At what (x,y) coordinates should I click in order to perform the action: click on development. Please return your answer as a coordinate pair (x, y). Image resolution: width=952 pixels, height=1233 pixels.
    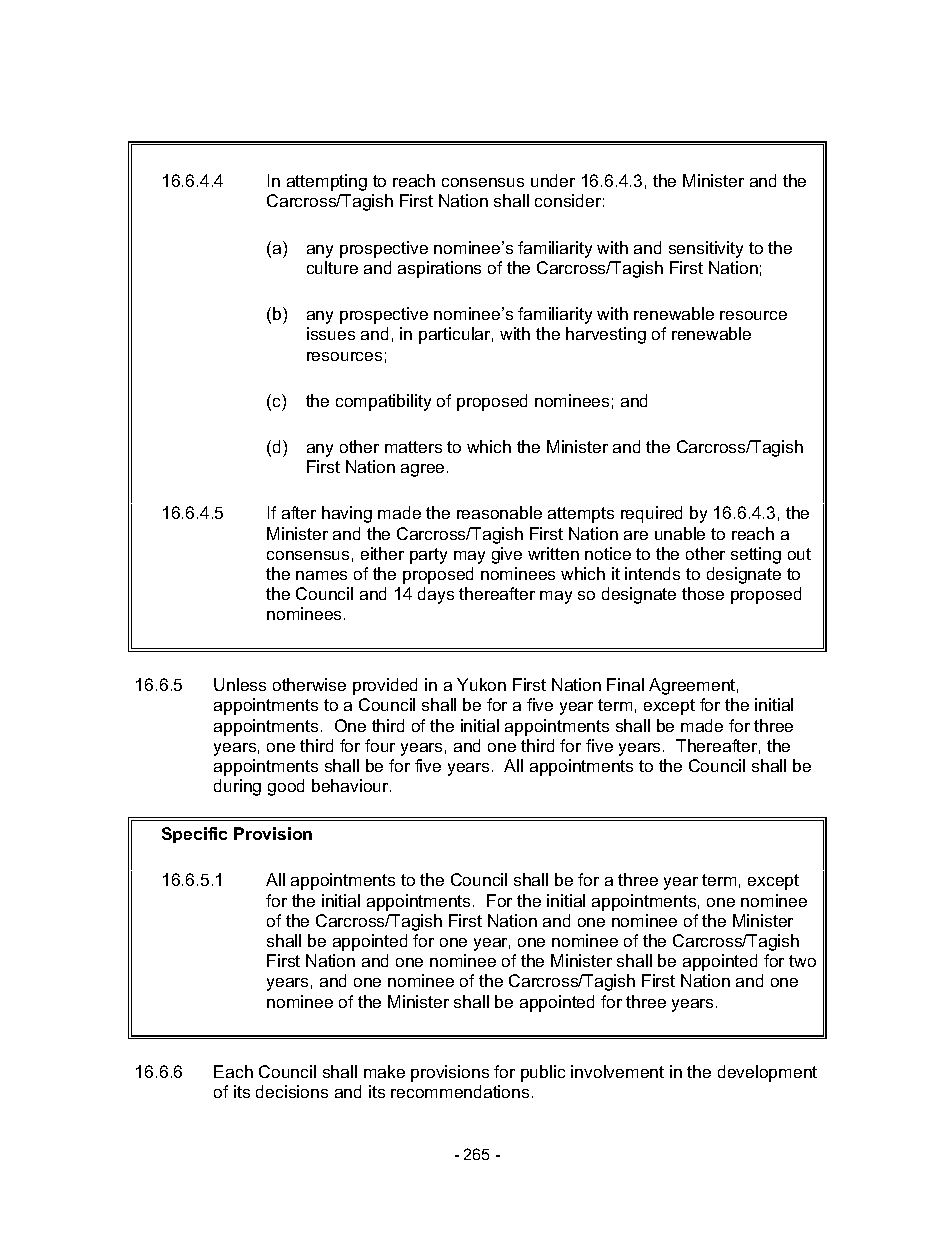
    Looking at the image, I should click on (767, 1073).
